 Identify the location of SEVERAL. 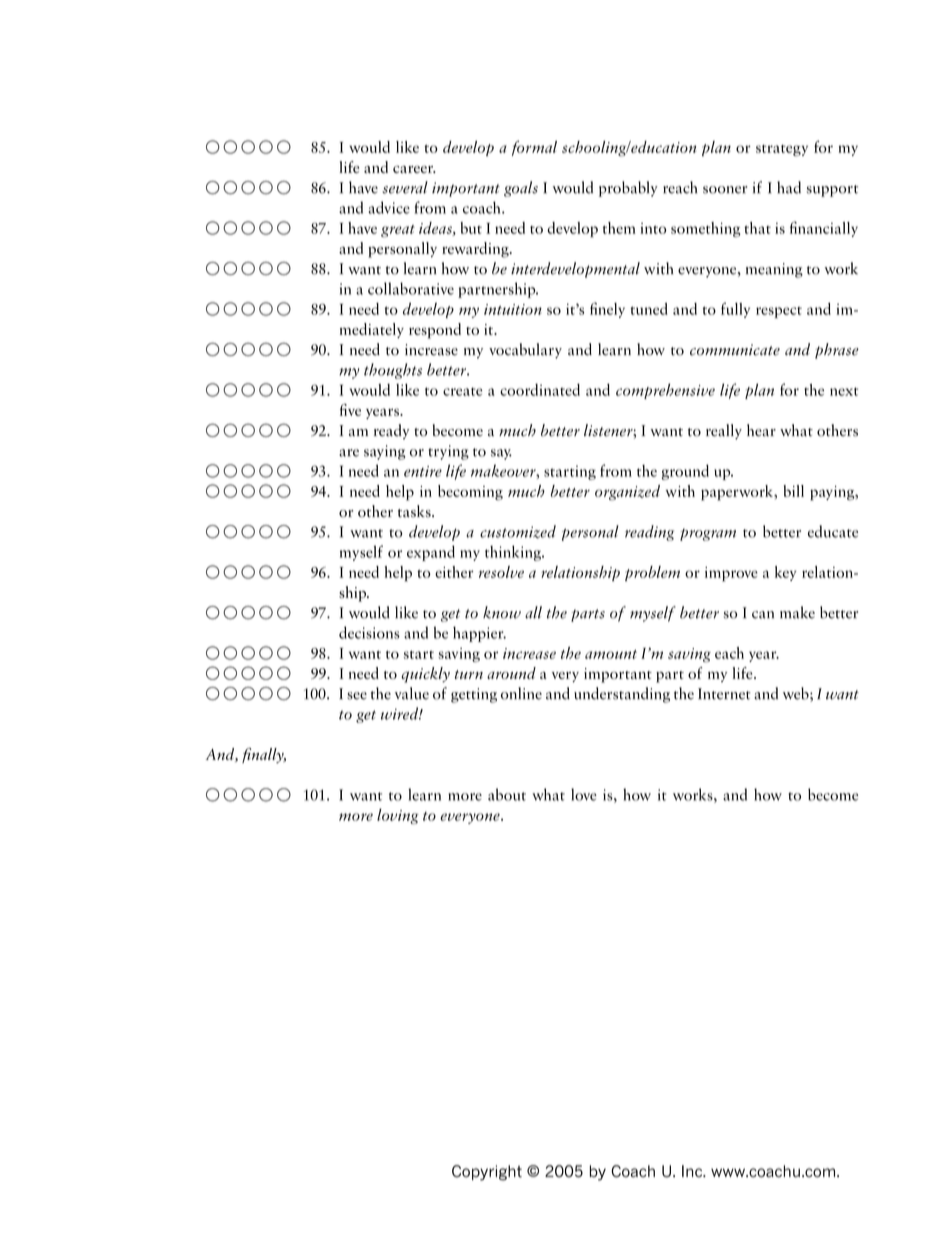
(405, 187).
